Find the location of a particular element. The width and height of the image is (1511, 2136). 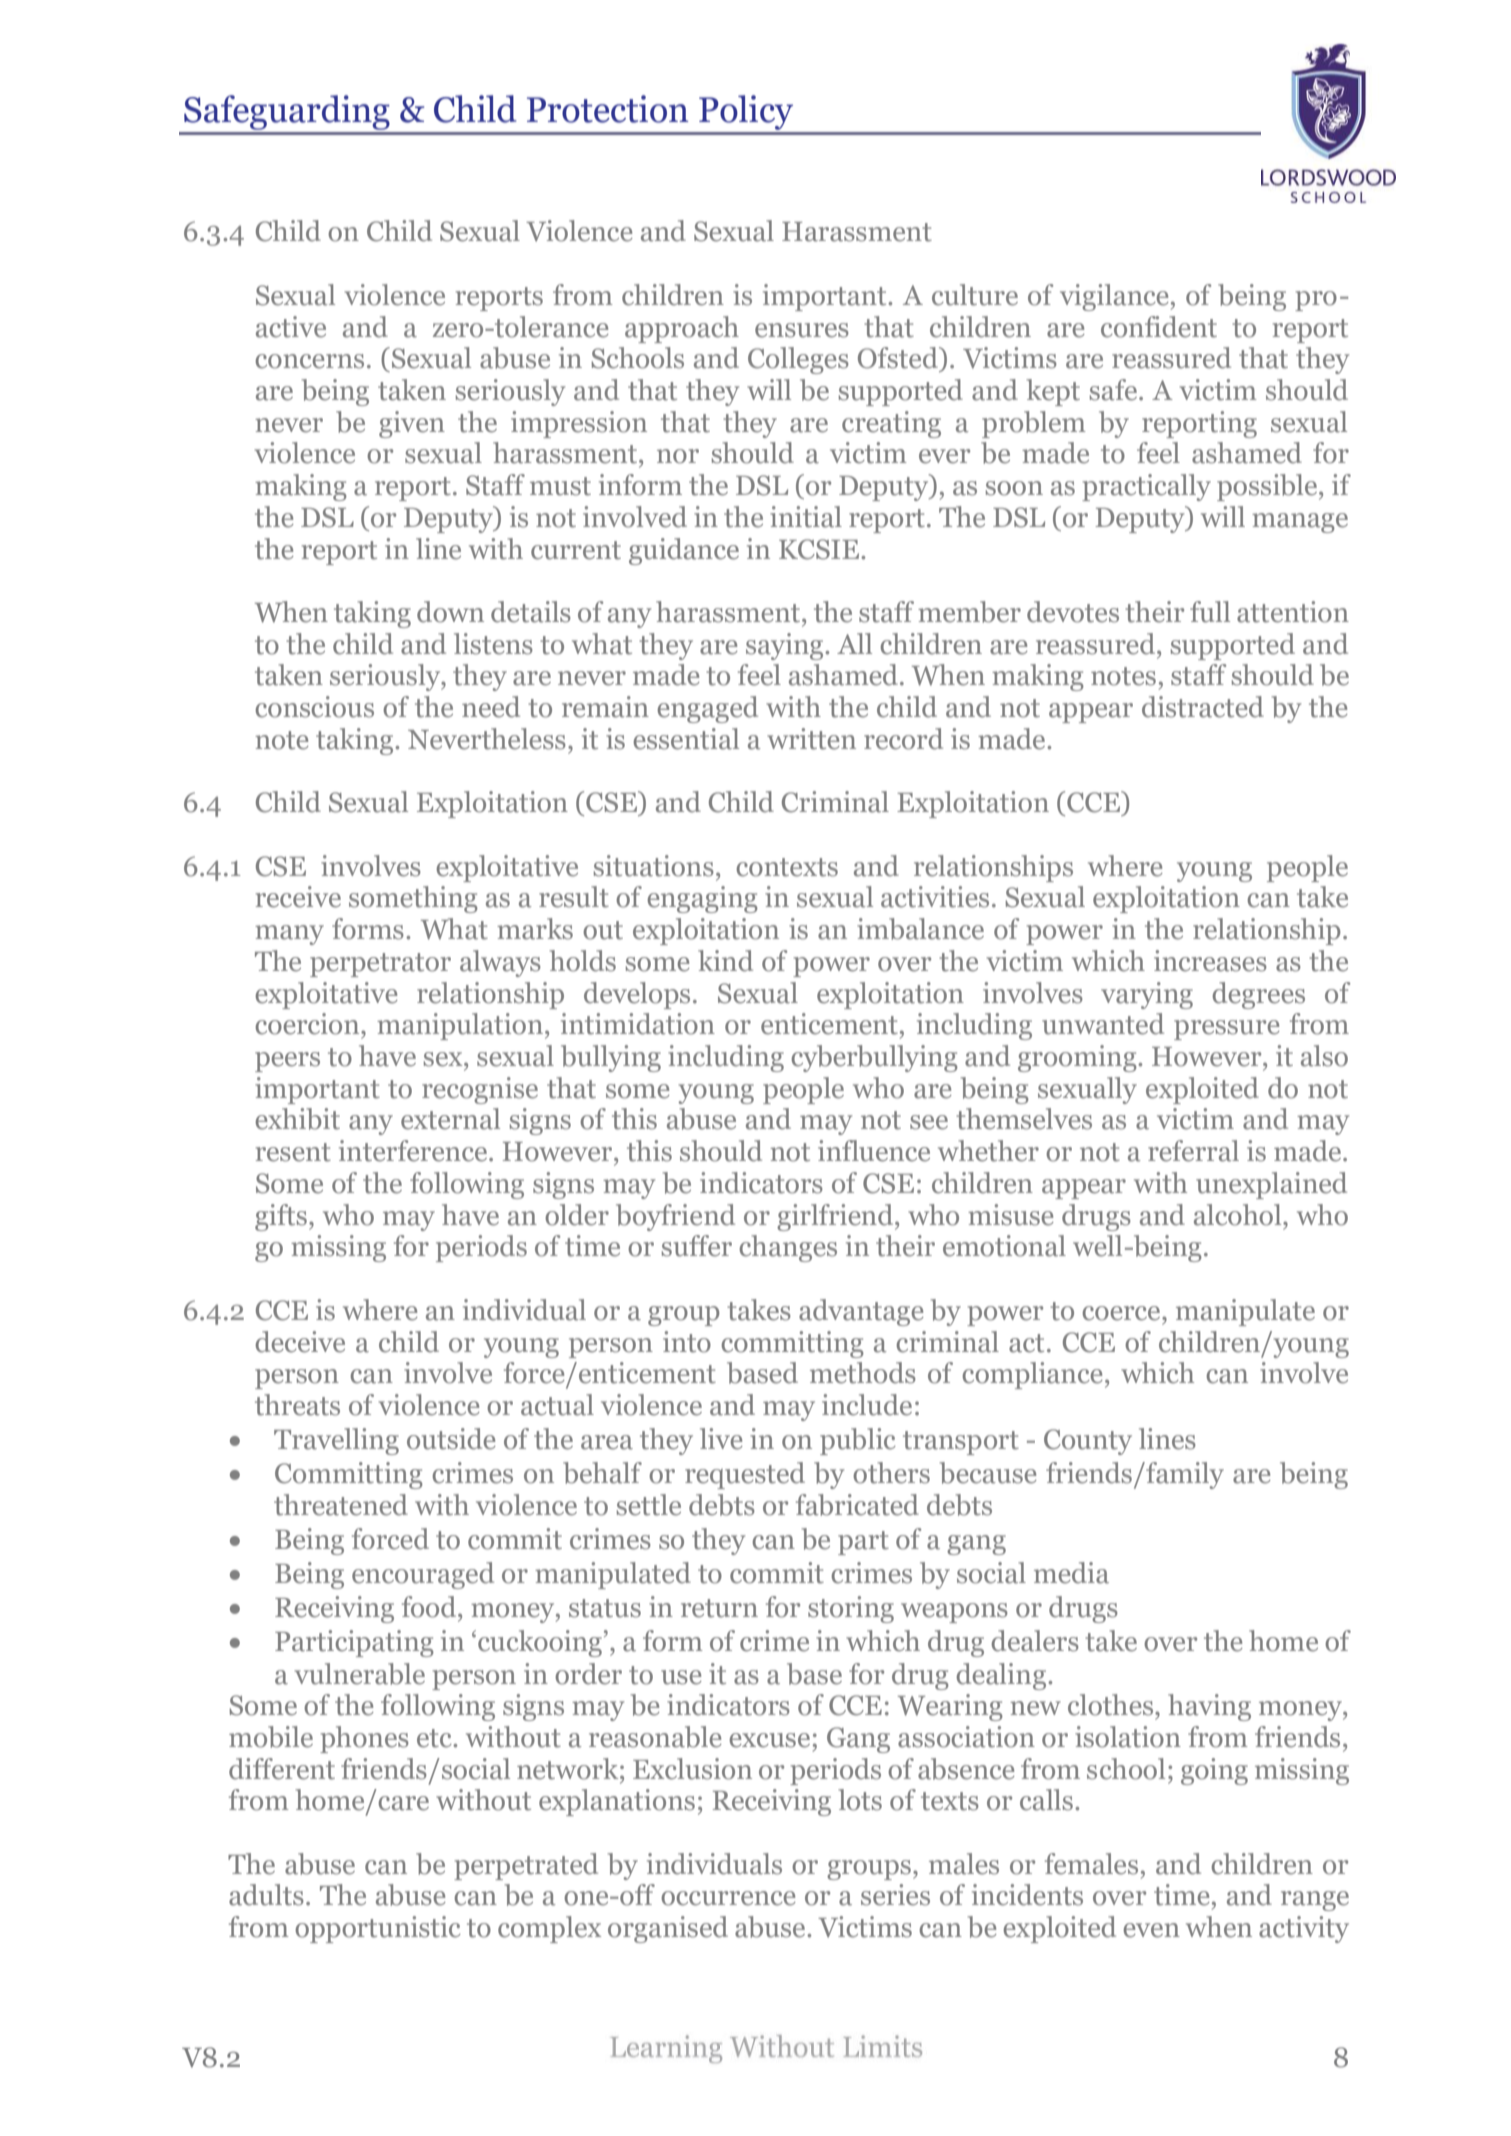

Protection is located at coordinates (608, 109).
